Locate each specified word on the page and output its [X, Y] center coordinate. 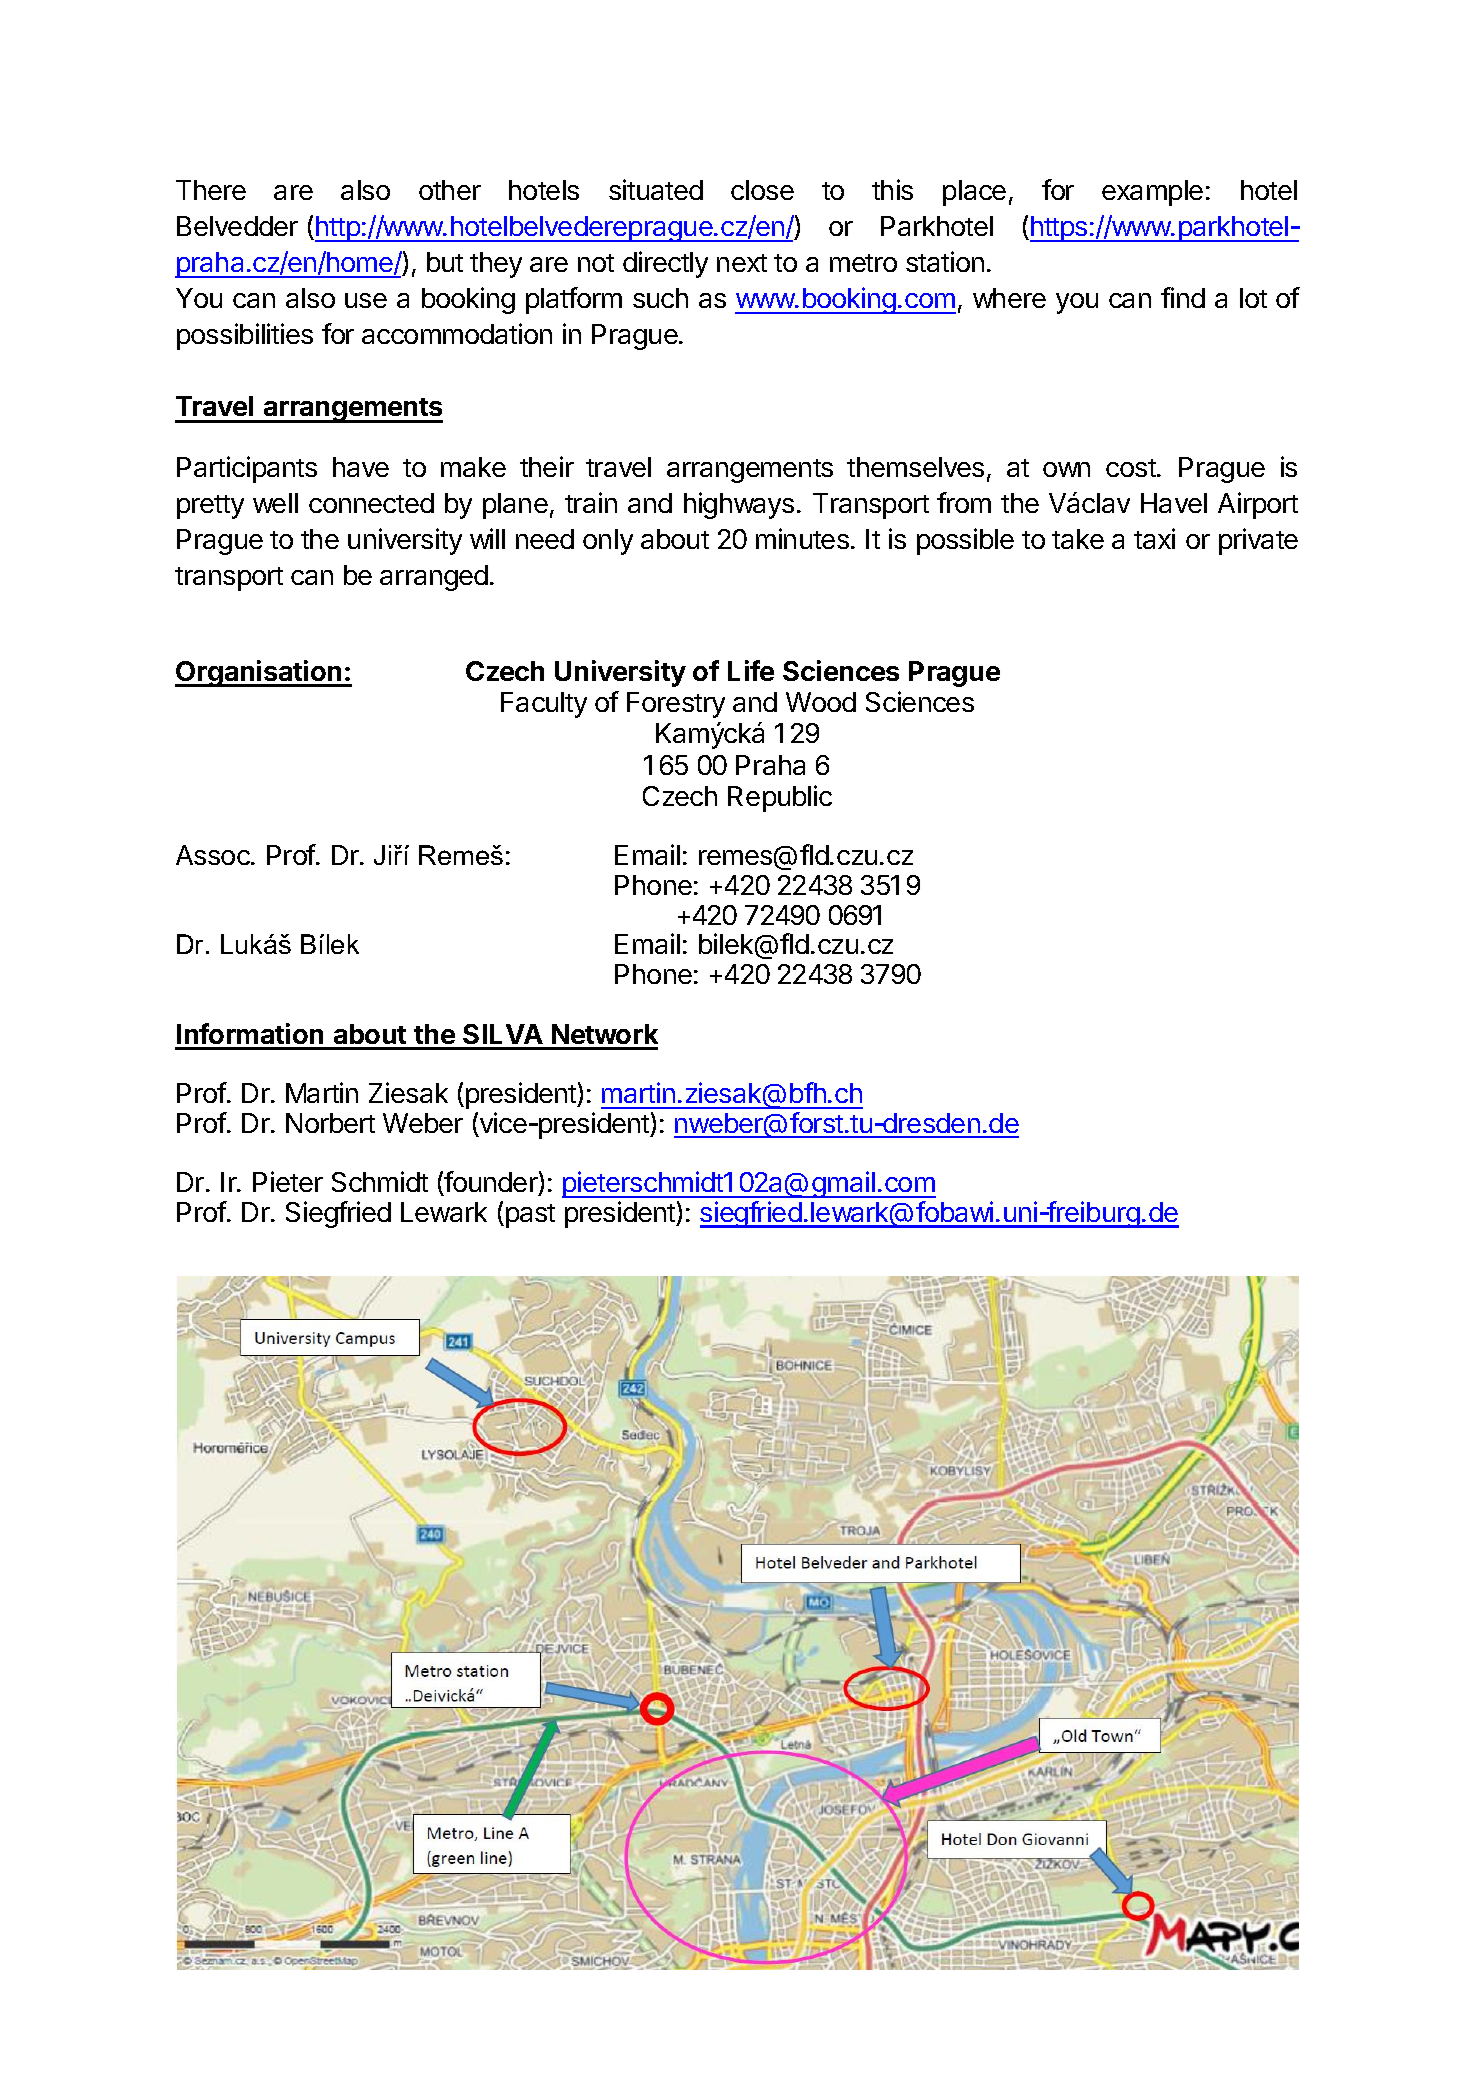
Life [751, 670]
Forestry [676, 705]
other [450, 190]
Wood [821, 702]
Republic [780, 798]
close [762, 190]
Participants [247, 469]
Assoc [214, 855]
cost [1132, 468]
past [529, 1216]
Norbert [330, 1123]
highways [739, 505]
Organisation [259, 673]
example [1152, 193]
